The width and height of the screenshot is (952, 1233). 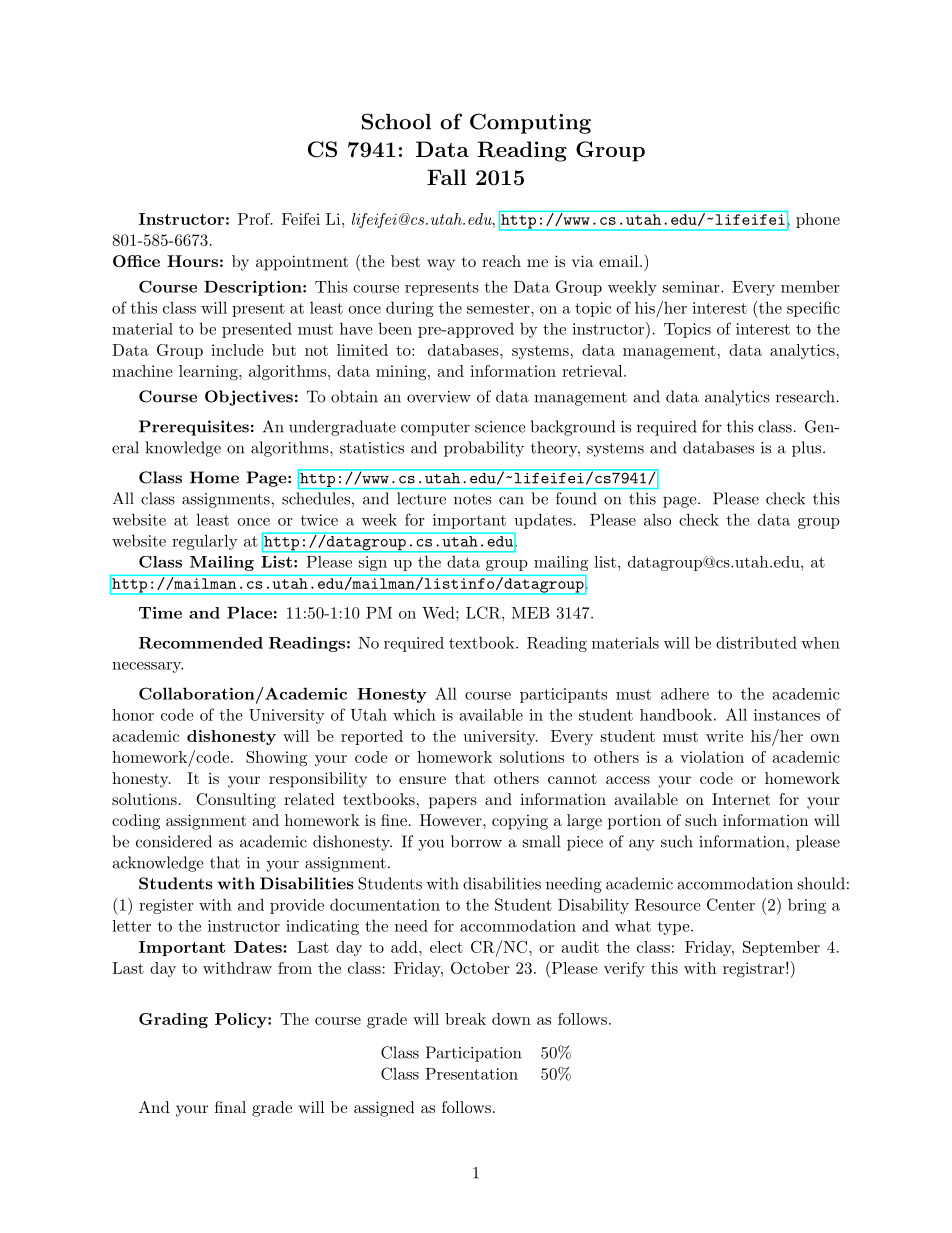 I want to click on borrow, so click(x=476, y=841).
